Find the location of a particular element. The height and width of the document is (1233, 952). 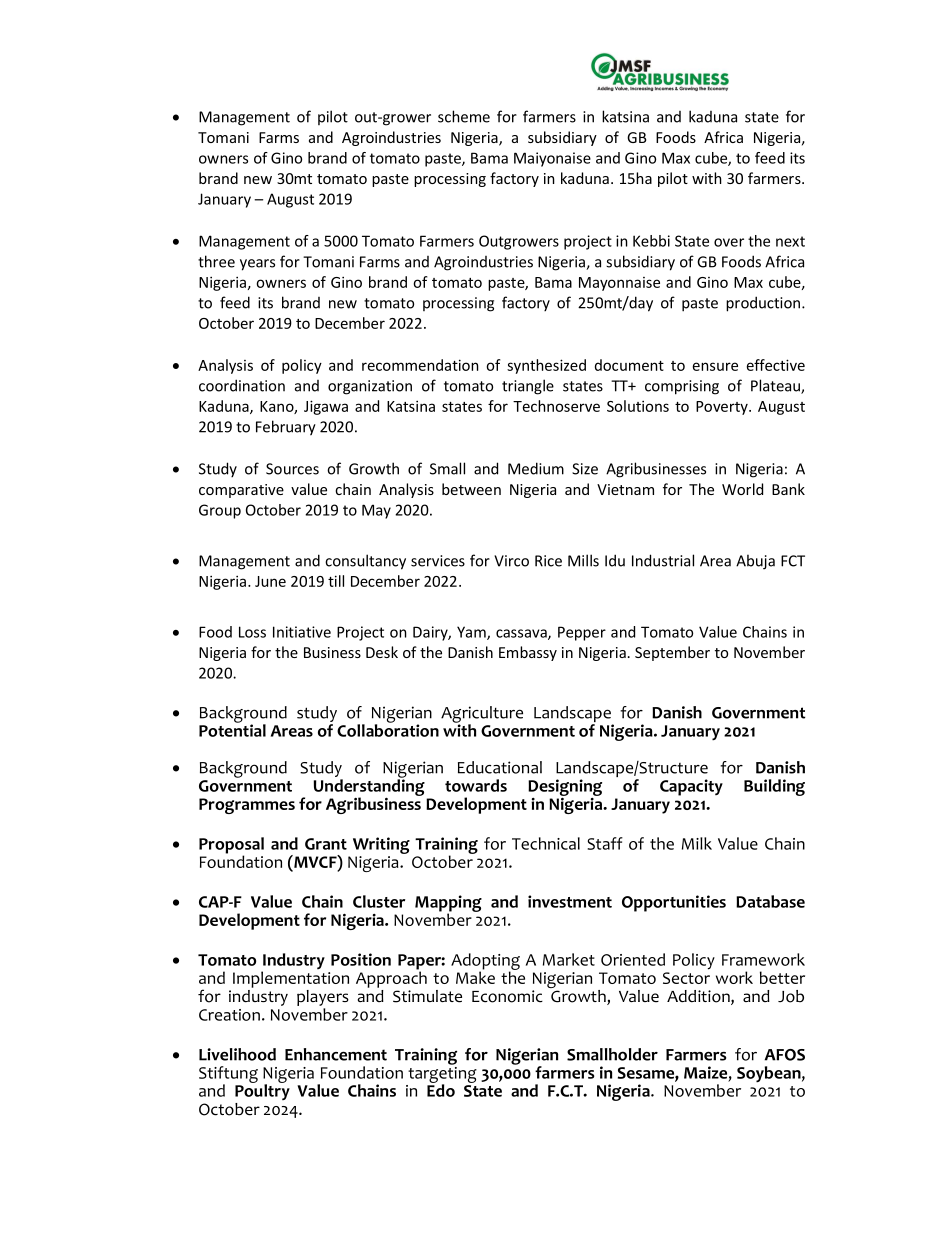

Sources is located at coordinates (292, 469).
